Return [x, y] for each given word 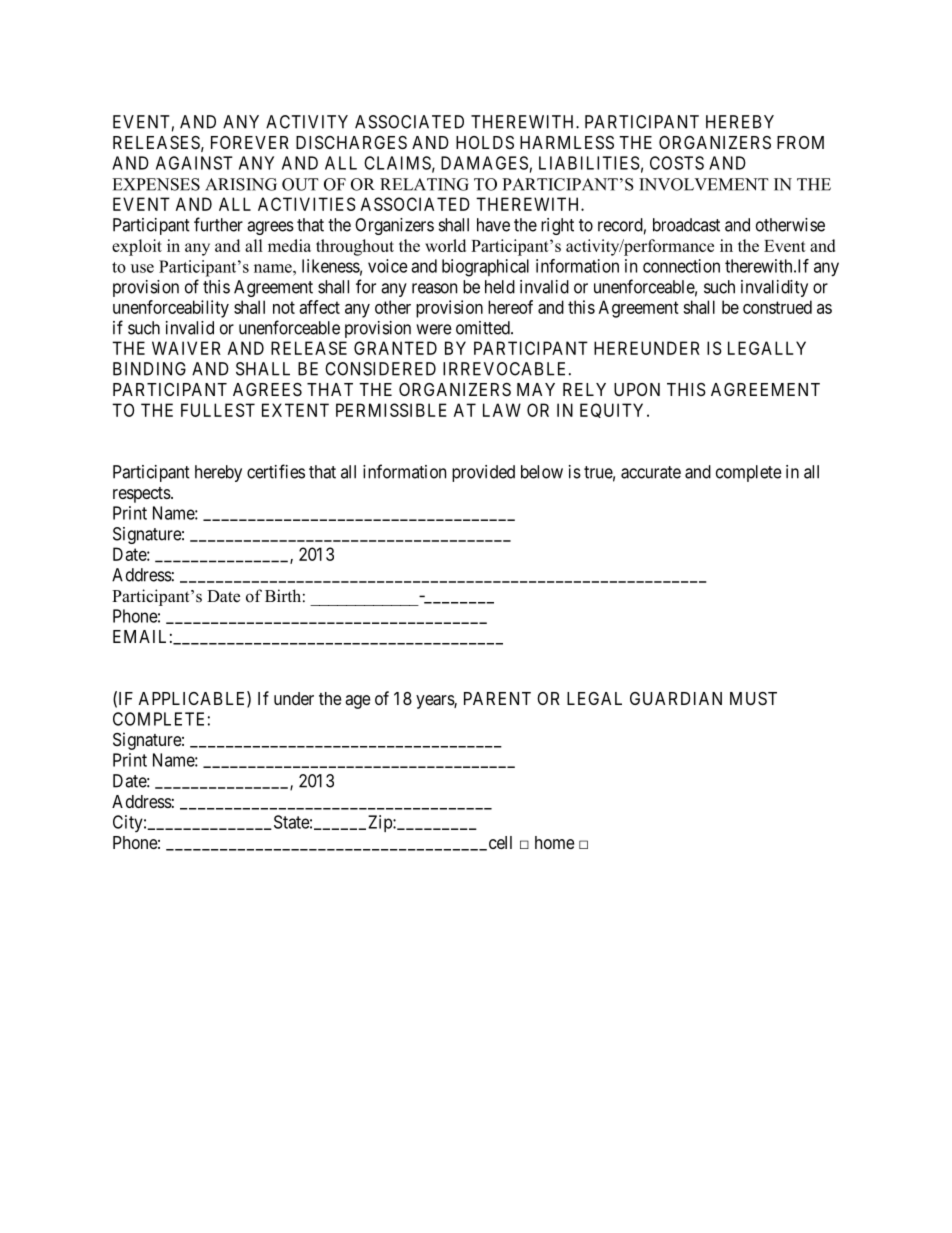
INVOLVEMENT [704, 184]
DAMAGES [484, 163]
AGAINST [194, 163]
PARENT [497, 698]
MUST [753, 699]
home [554, 842]
